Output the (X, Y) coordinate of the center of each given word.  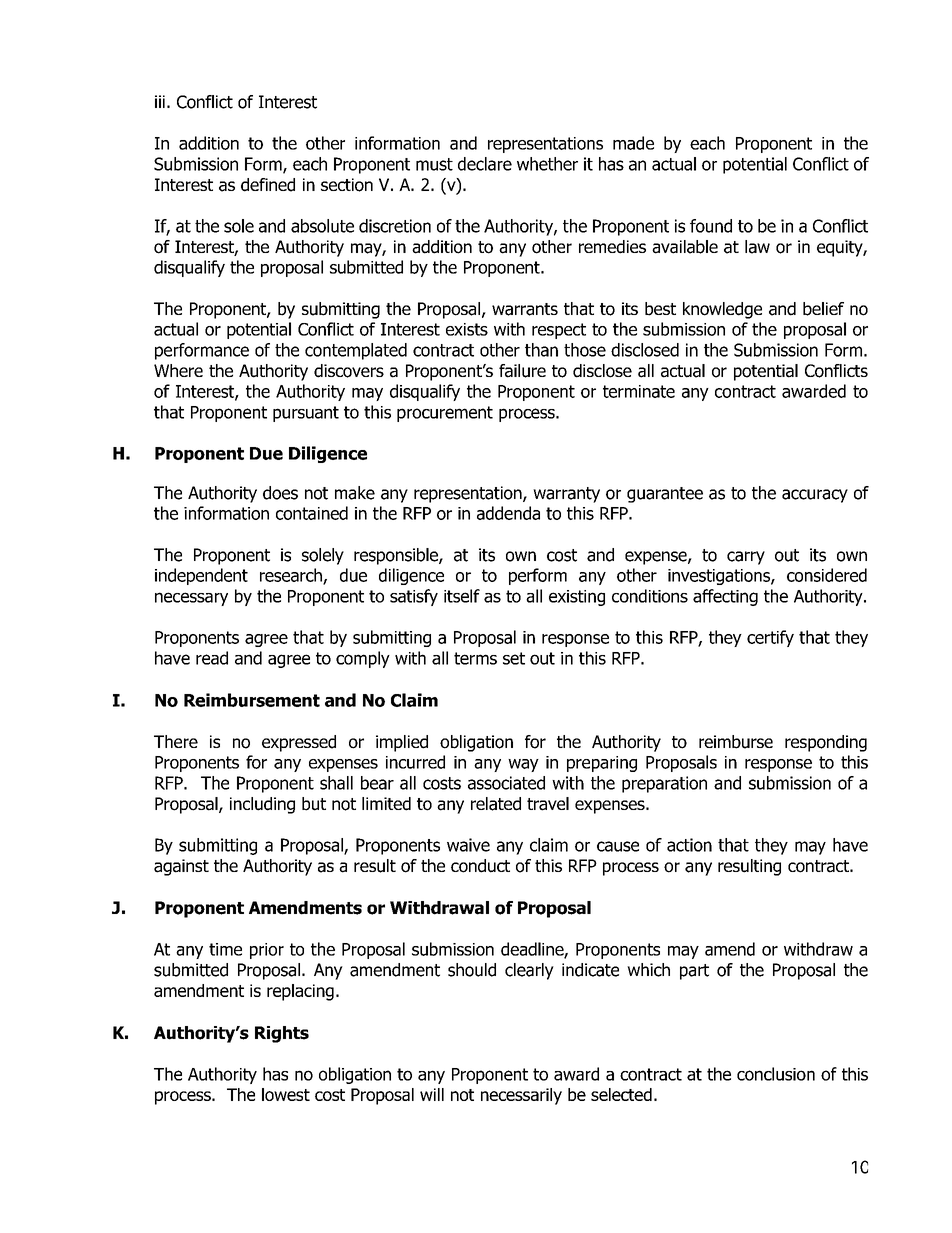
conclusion (776, 1074)
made (633, 143)
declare (485, 164)
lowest (286, 1094)
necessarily (521, 1096)
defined (268, 185)
